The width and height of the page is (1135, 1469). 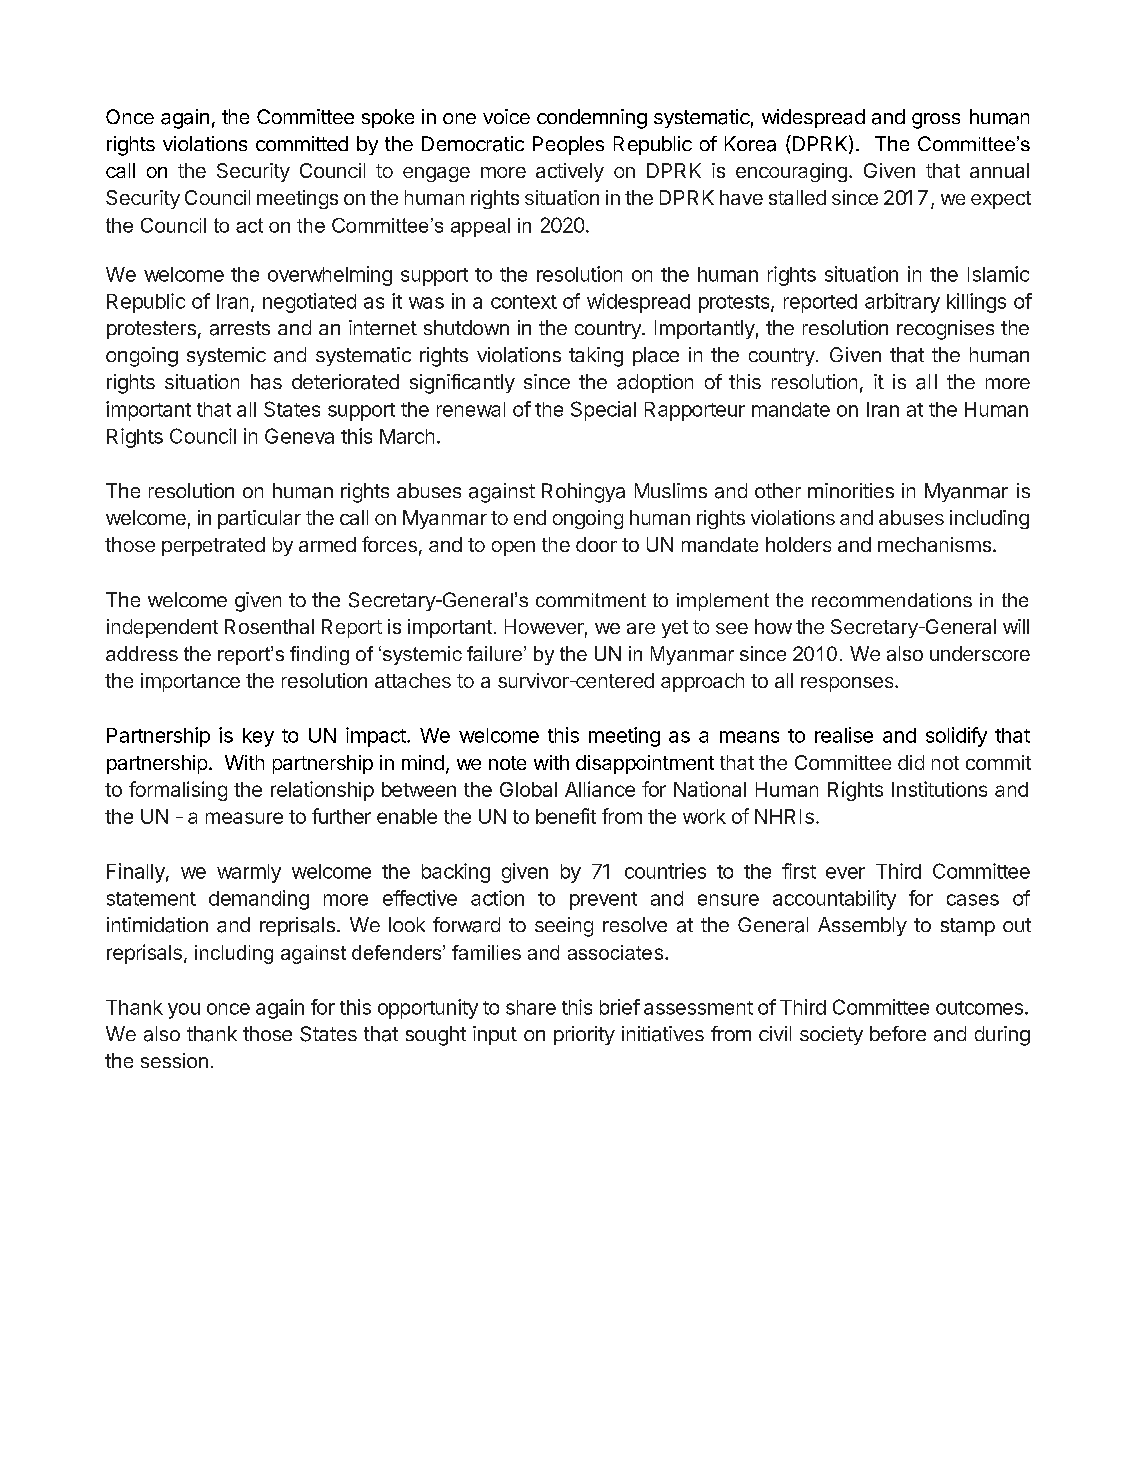 I want to click on measure, so click(x=244, y=818).
